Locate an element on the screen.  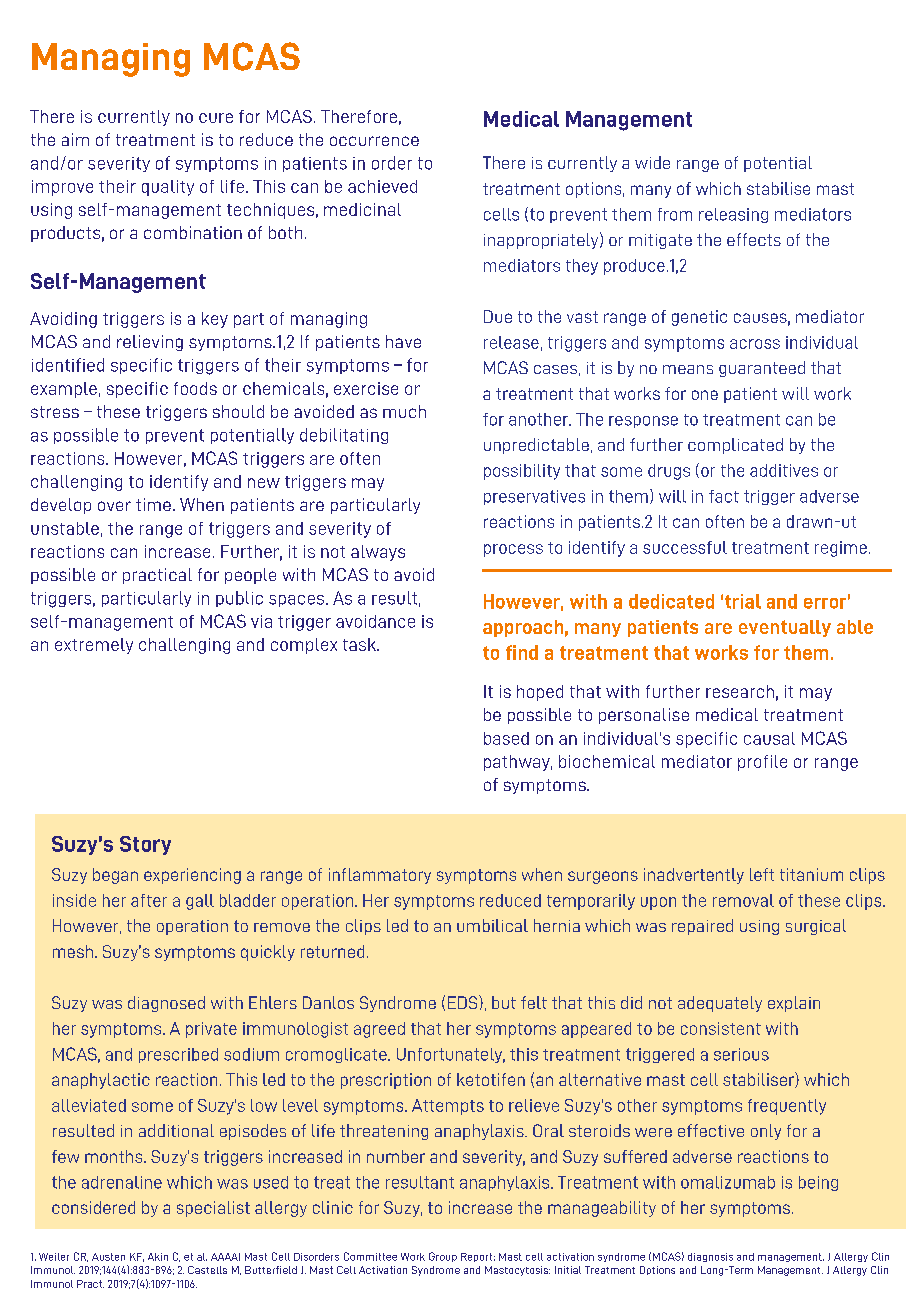
occurrence is located at coordinates (374, 141).
